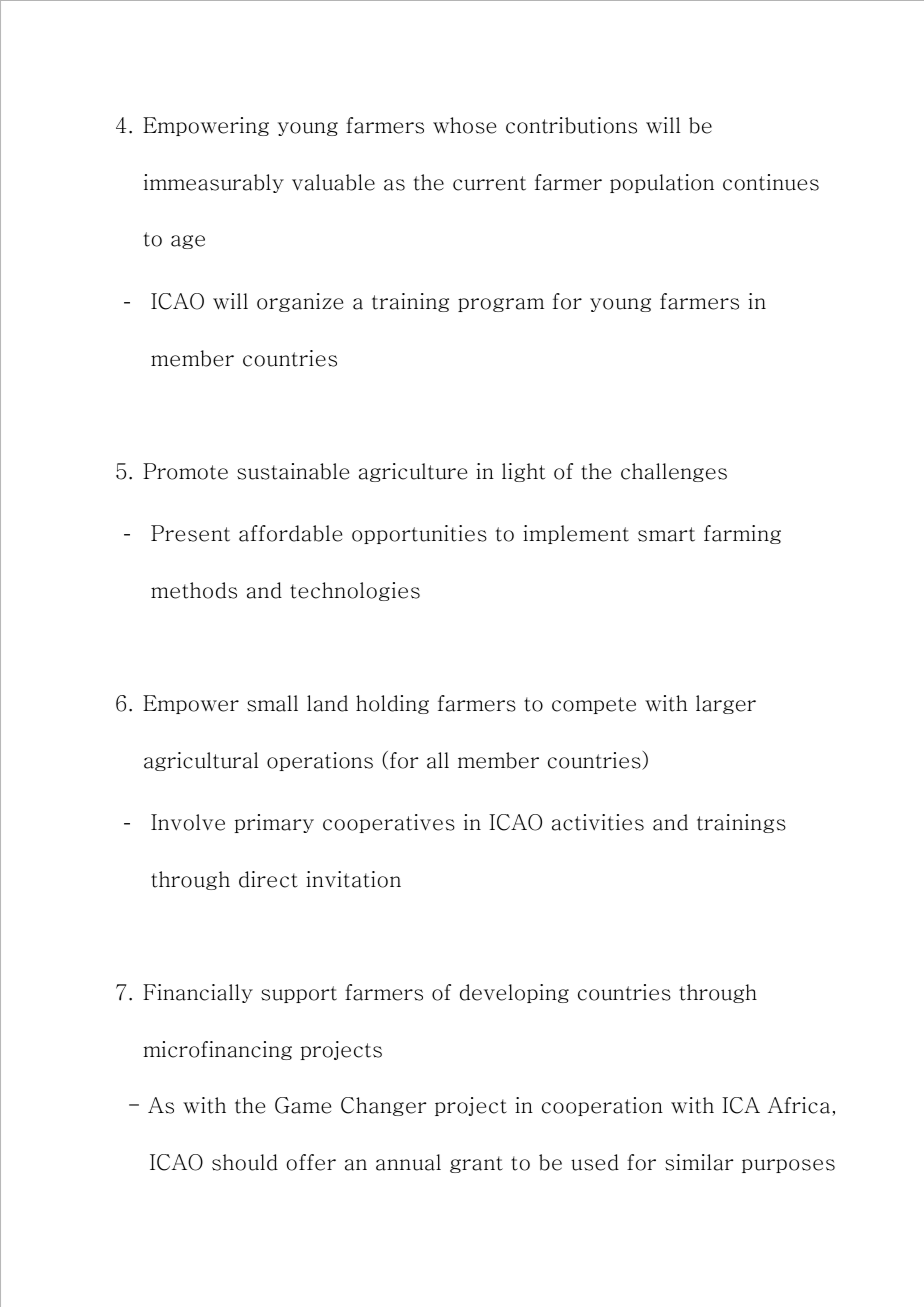 The image size is (924, 1307). Describe the element at coordinates (674, 472) in the page. I see `challenges` at that location.
